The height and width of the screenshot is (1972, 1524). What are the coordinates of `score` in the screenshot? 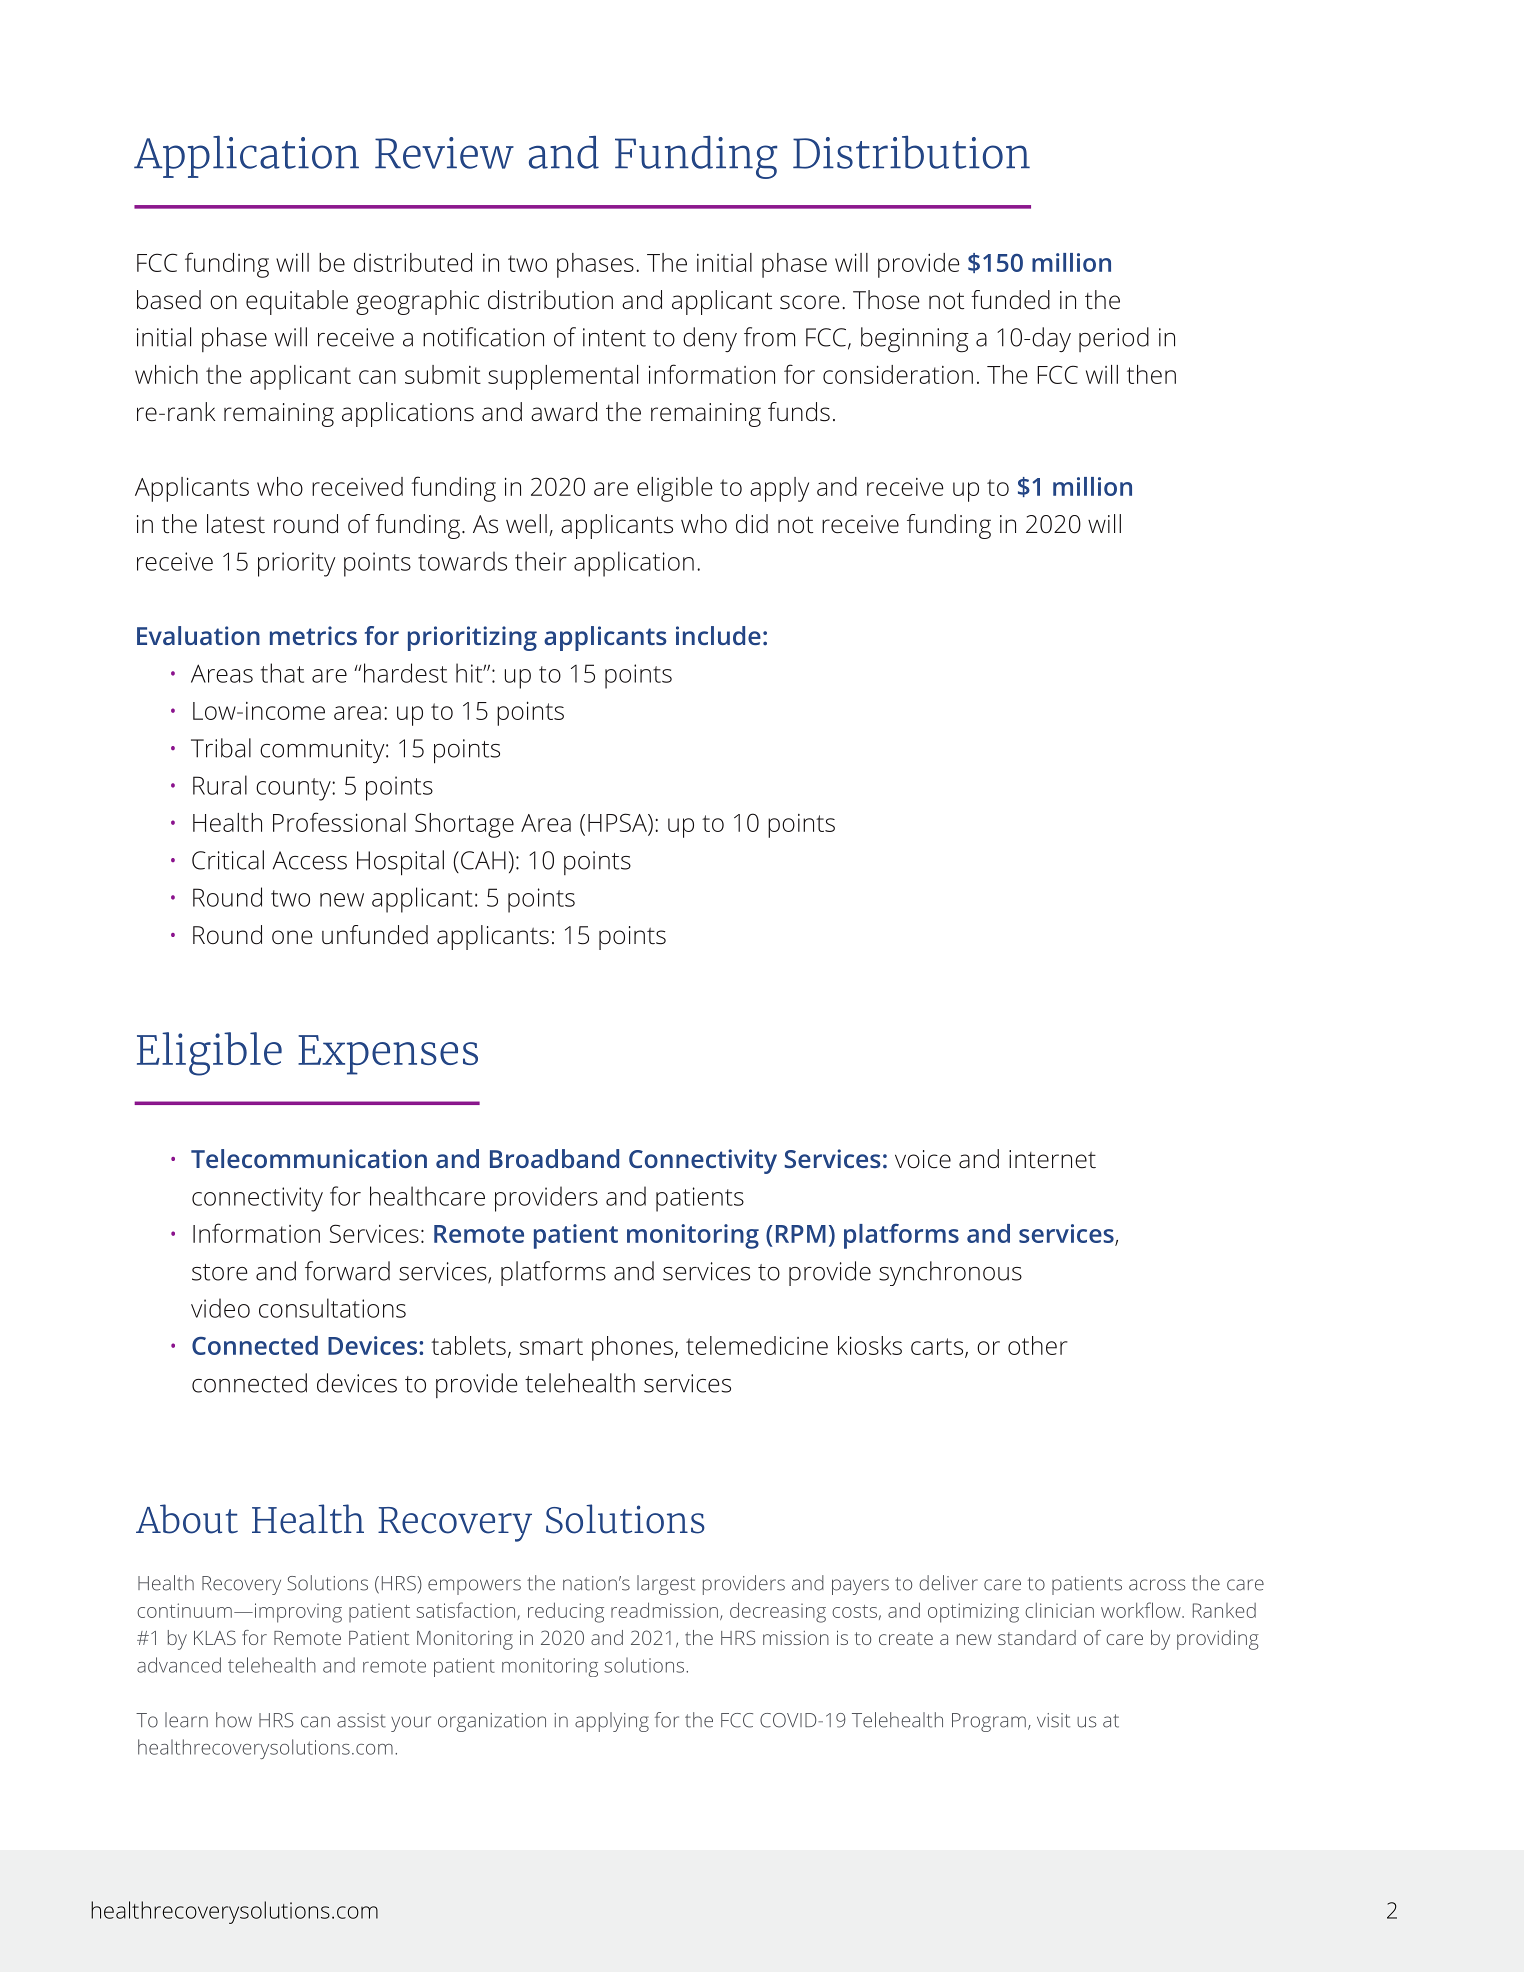 It's located at (810, 302).
